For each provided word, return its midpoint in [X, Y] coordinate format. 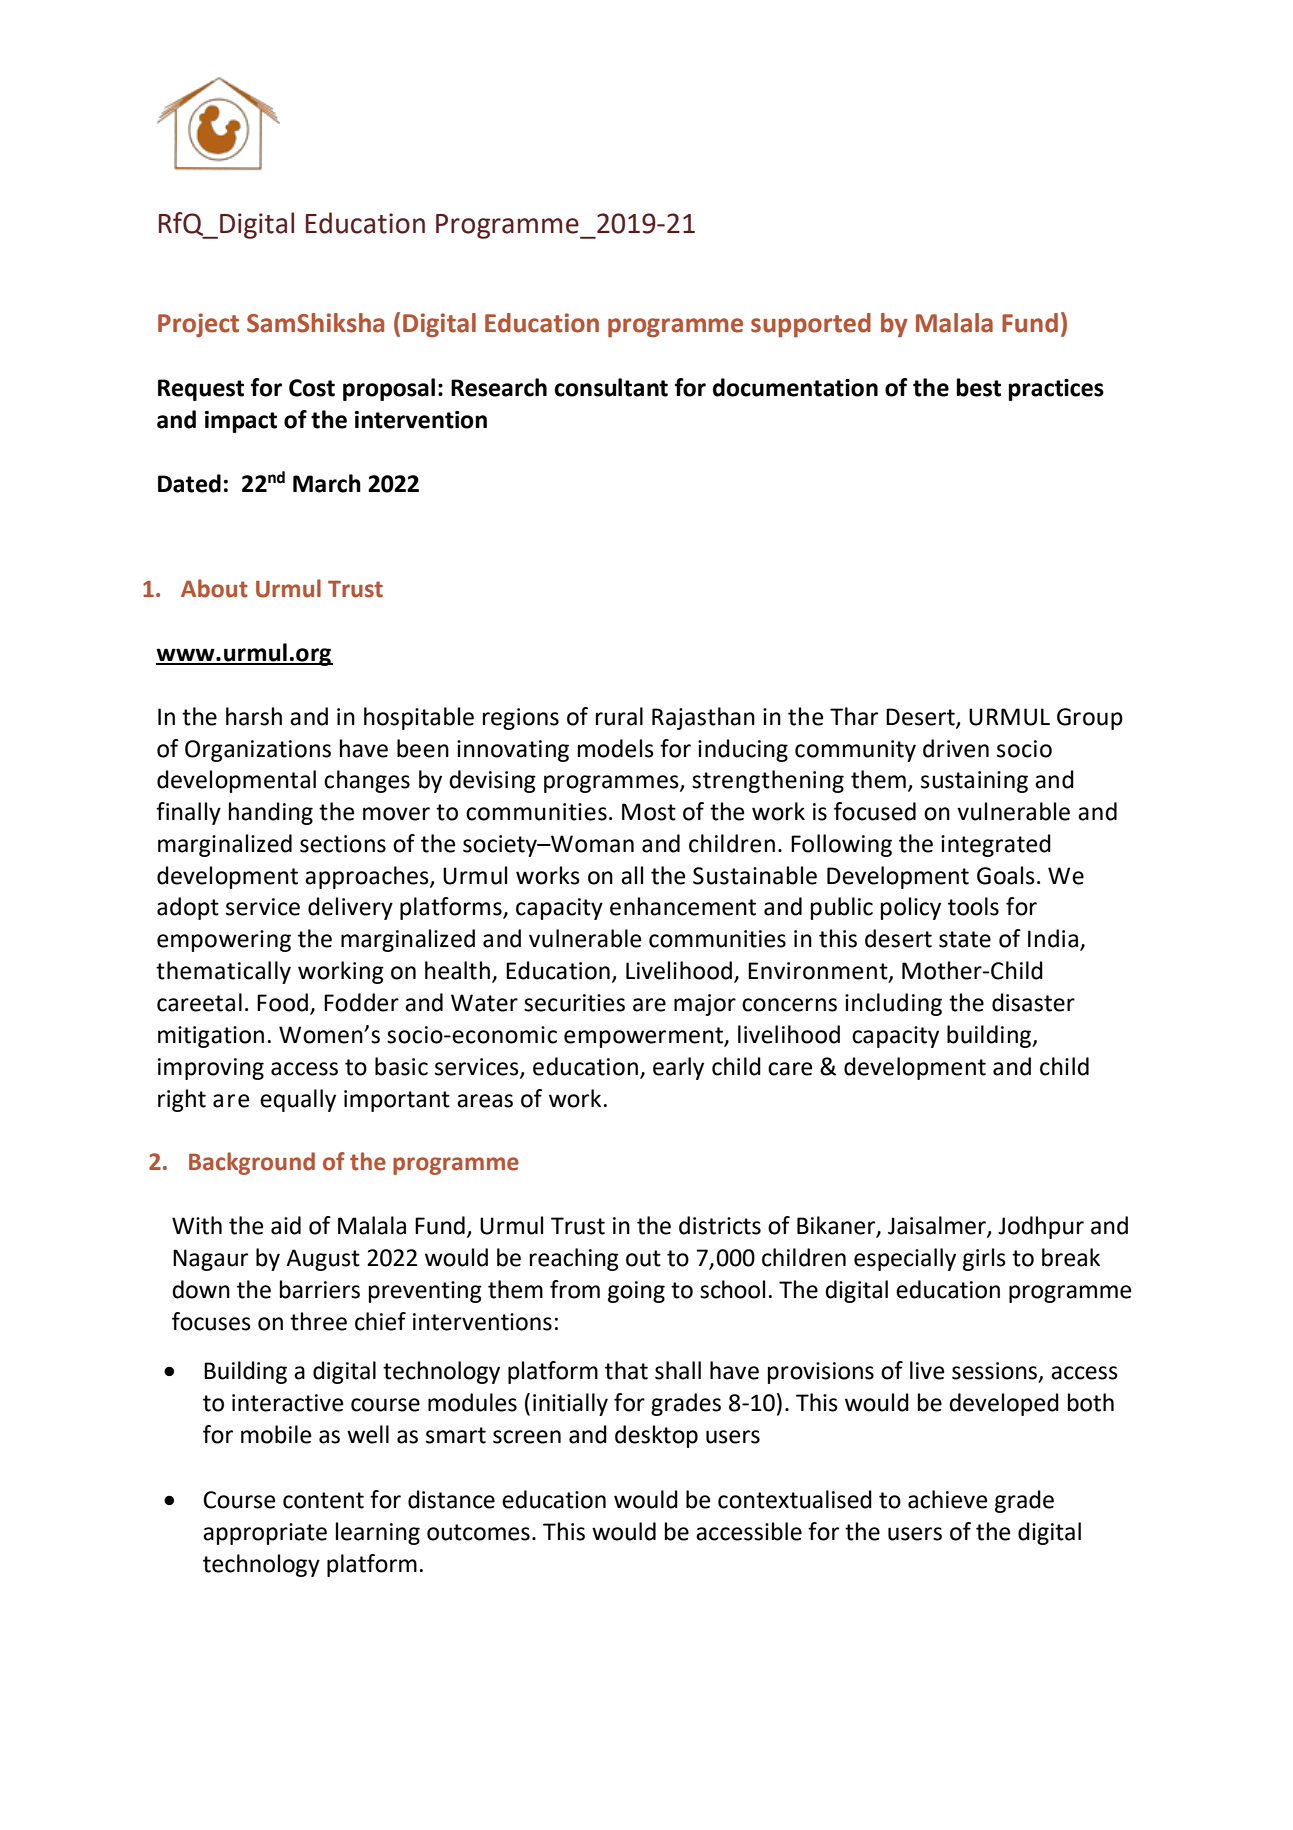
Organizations [258, 751]
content [323, 1500]
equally [298, 1100]
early [678, 1068]
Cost [312, 388]
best [979, 387]
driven [956, 748]
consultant [611, 387]
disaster [1033, 1002]
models [616, 748]
